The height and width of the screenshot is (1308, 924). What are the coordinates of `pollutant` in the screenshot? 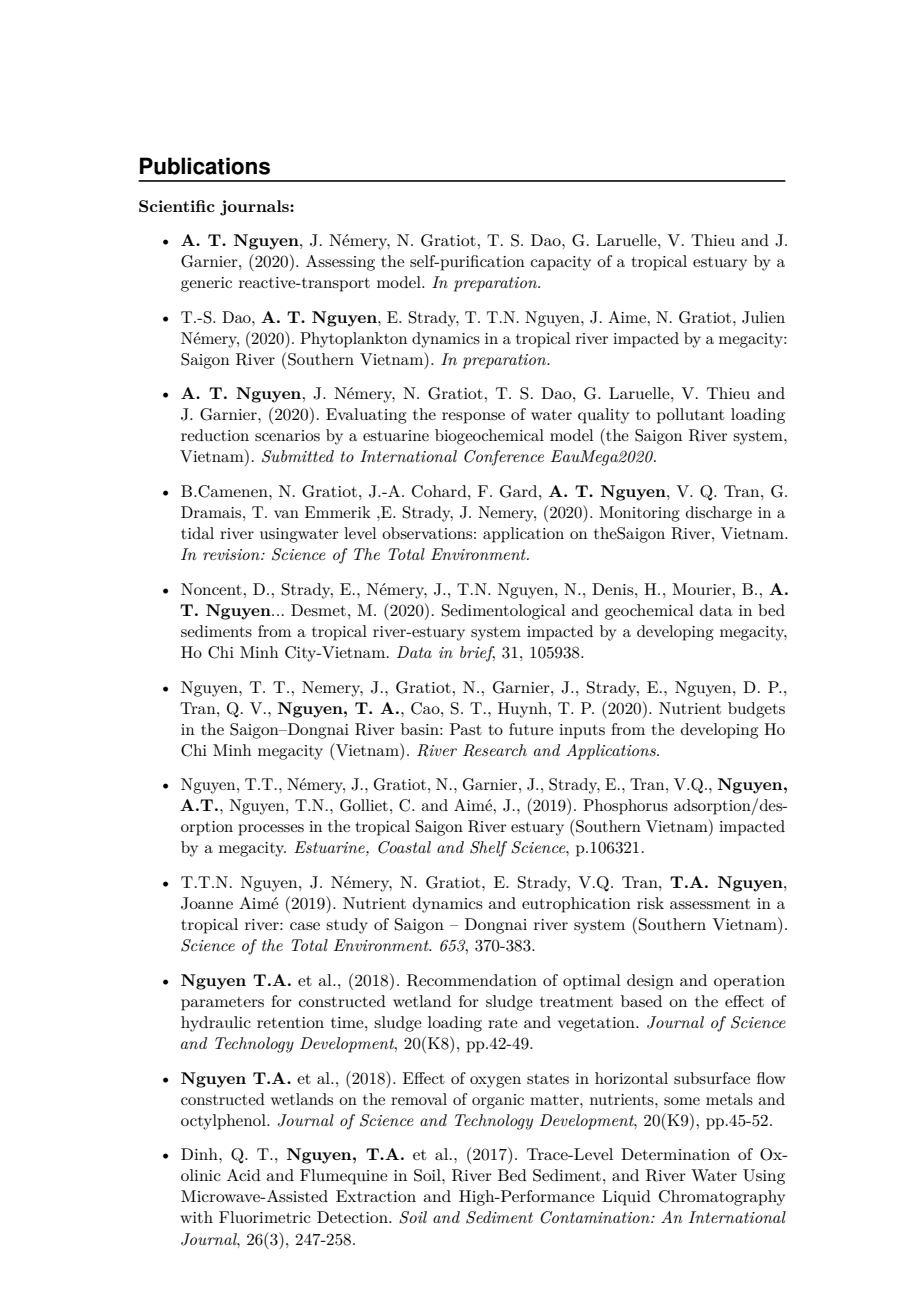 It's located at (690, 416).
